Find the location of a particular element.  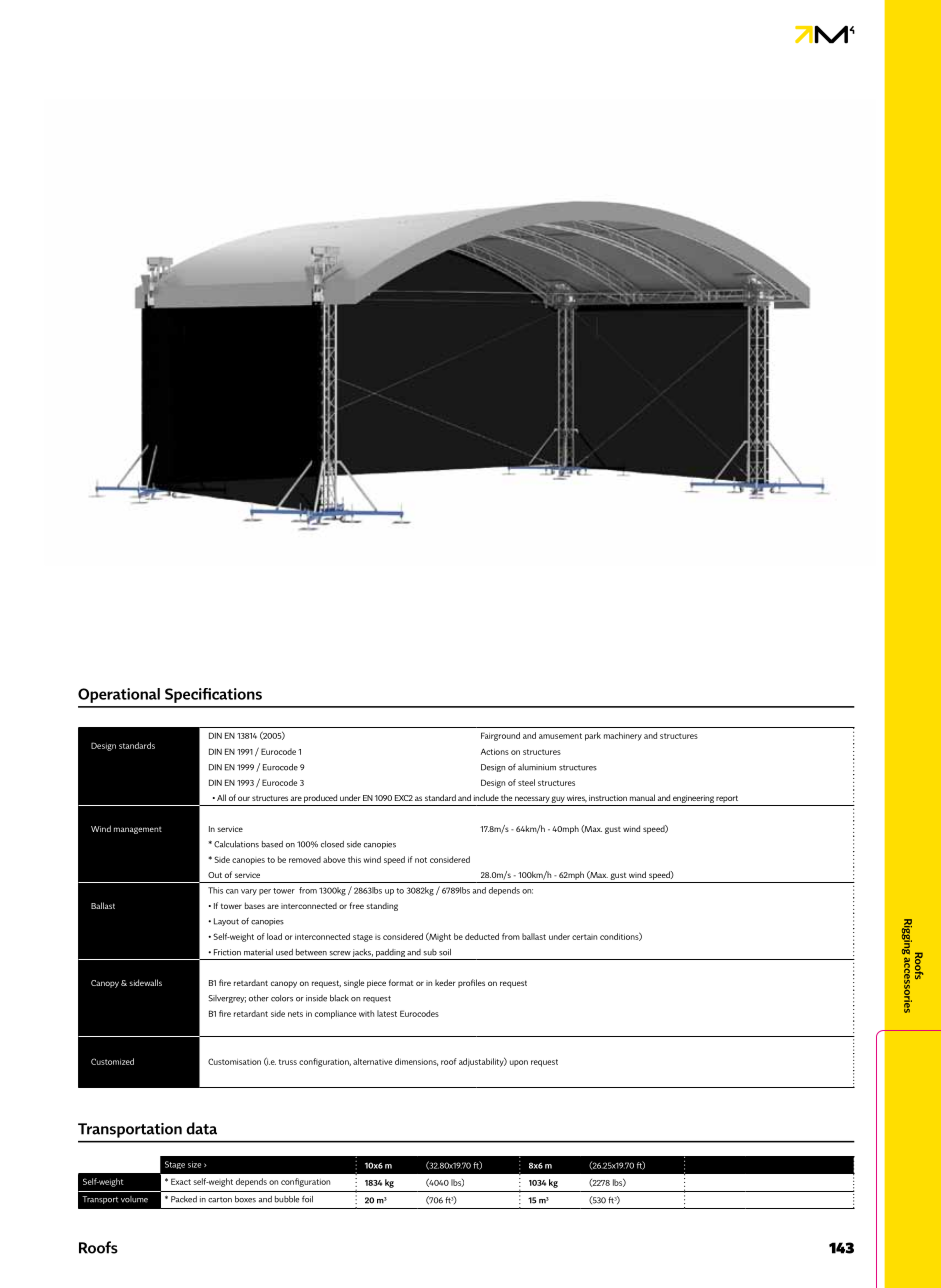

machinery is located at coordinates (623, 736).
